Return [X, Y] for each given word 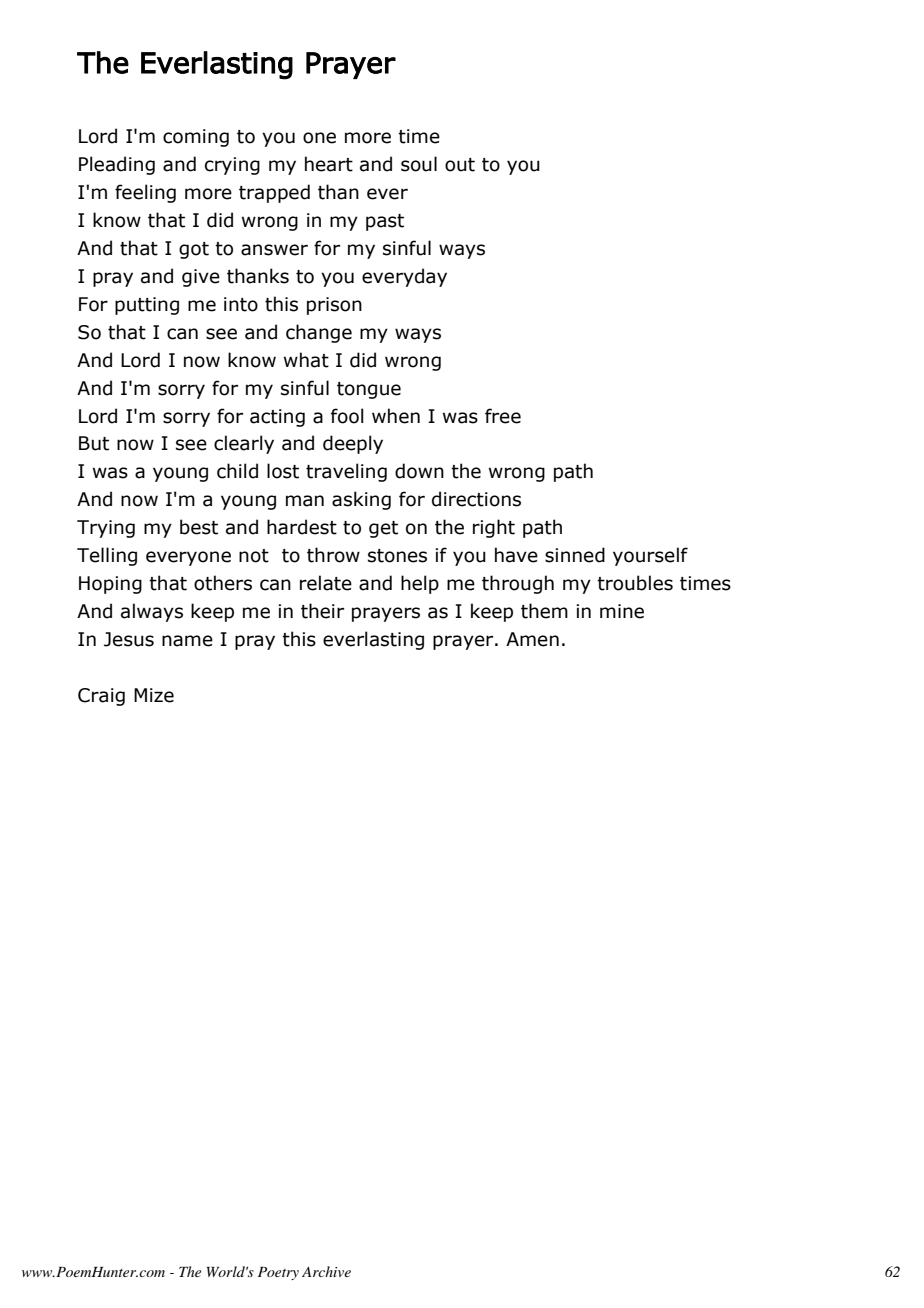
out [460, 165]
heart [329, 164]
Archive [326, 1271]
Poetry [278, 1273]
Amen [532, 639]
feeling [145, 193]
